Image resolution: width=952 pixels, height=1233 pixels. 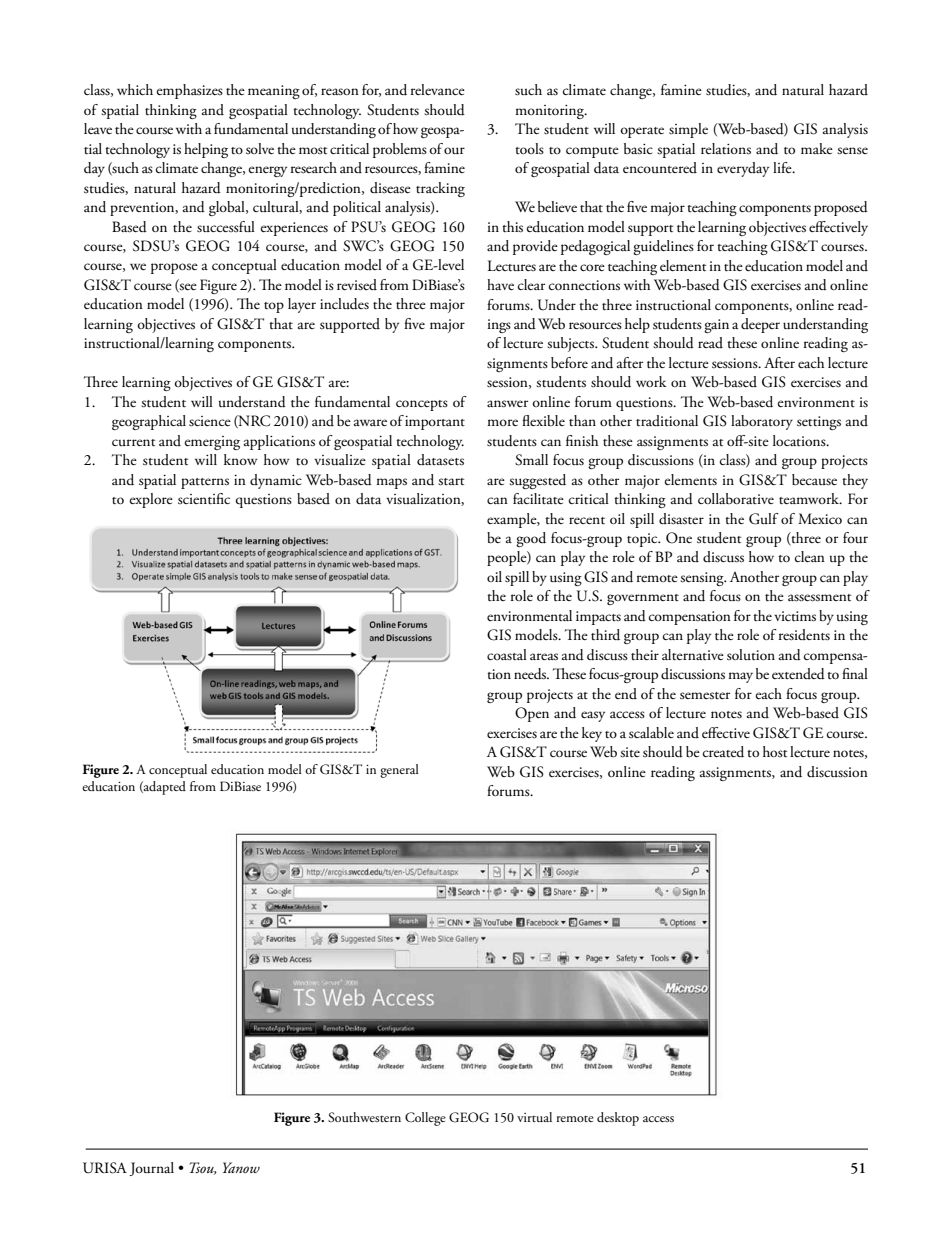 What do you see at coordinates (151, 1169) in the image?
I see `Journal` at bounding box center [151, 1169].
